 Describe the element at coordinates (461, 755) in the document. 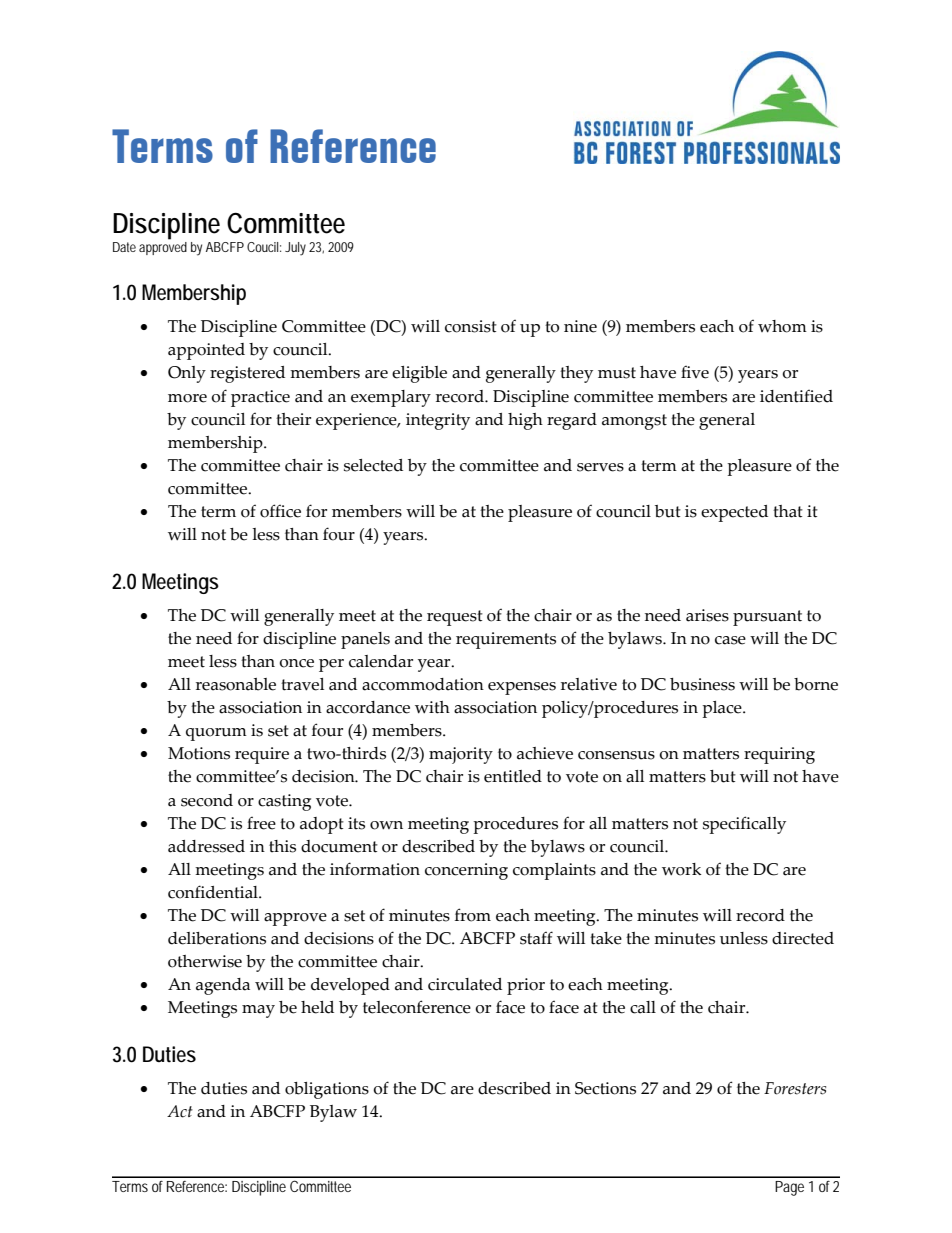

I see `majority` at that location.
